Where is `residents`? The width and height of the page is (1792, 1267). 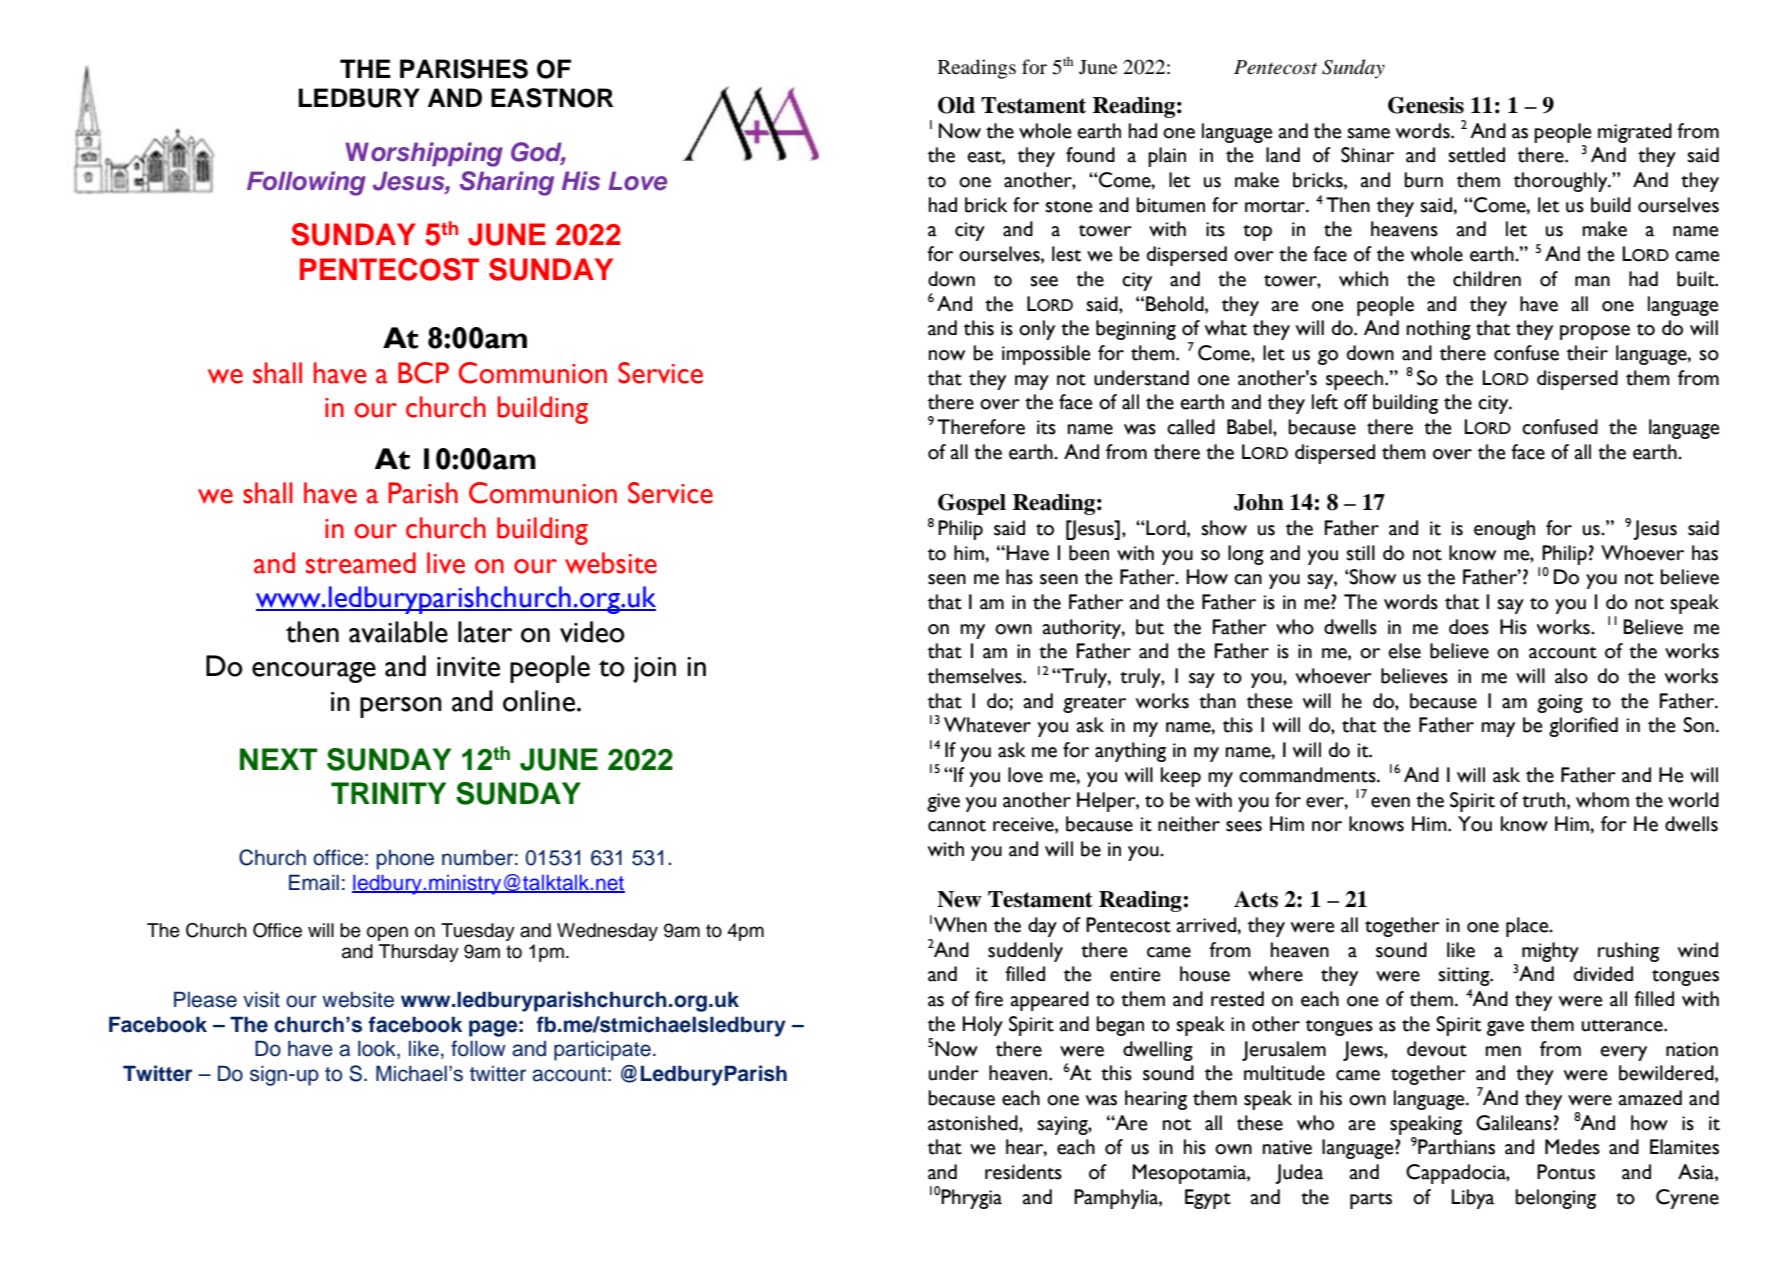 residents is located at coordinates (1023, 1172).
